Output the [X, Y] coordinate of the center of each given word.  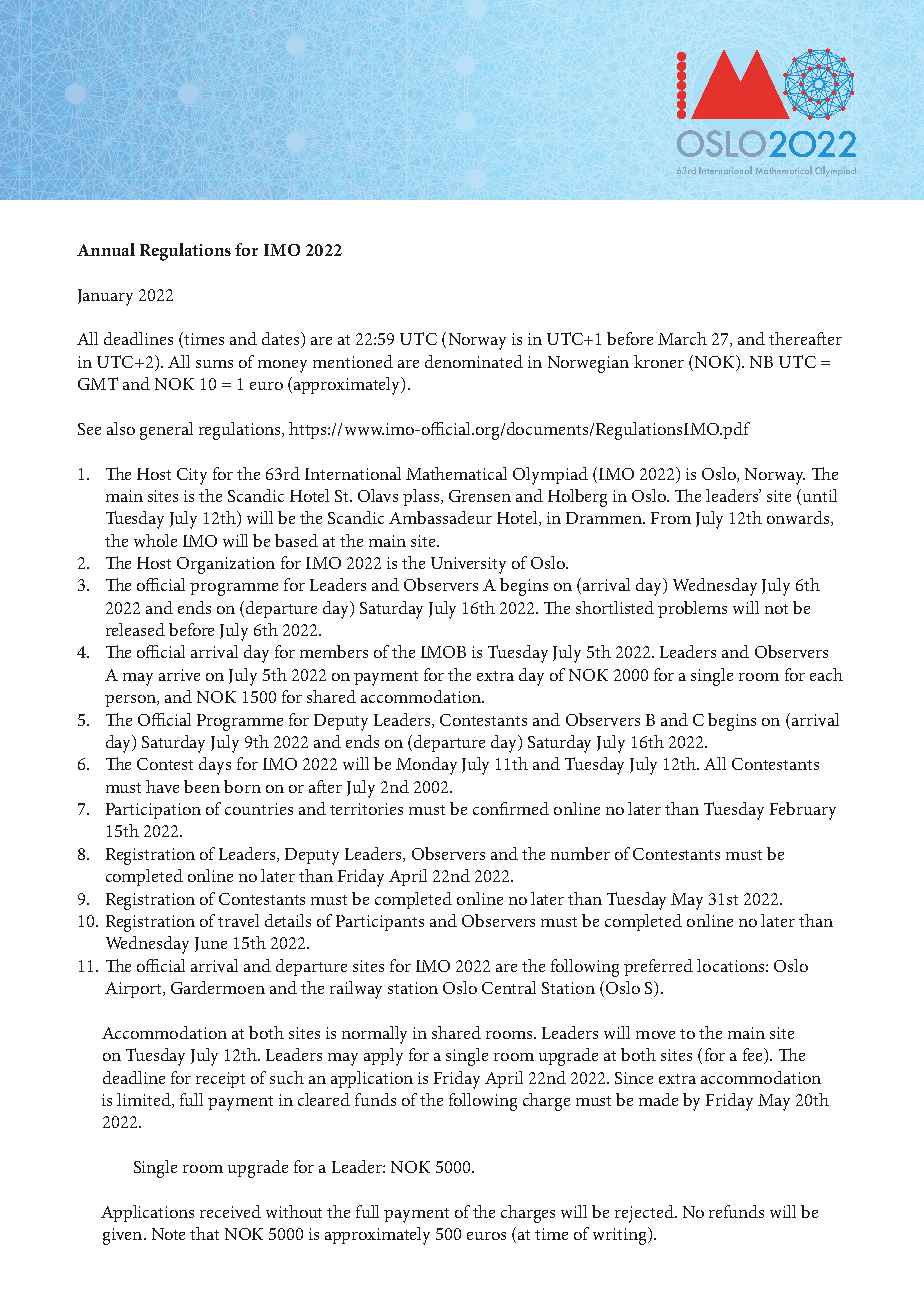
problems [692, 609]
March [682, 338]
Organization [226, 565]
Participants [380, 923]
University [468, 565]
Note [168, 1234]
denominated [474, 361]
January [105, 297]
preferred [658, 967]
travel [238, 920]
